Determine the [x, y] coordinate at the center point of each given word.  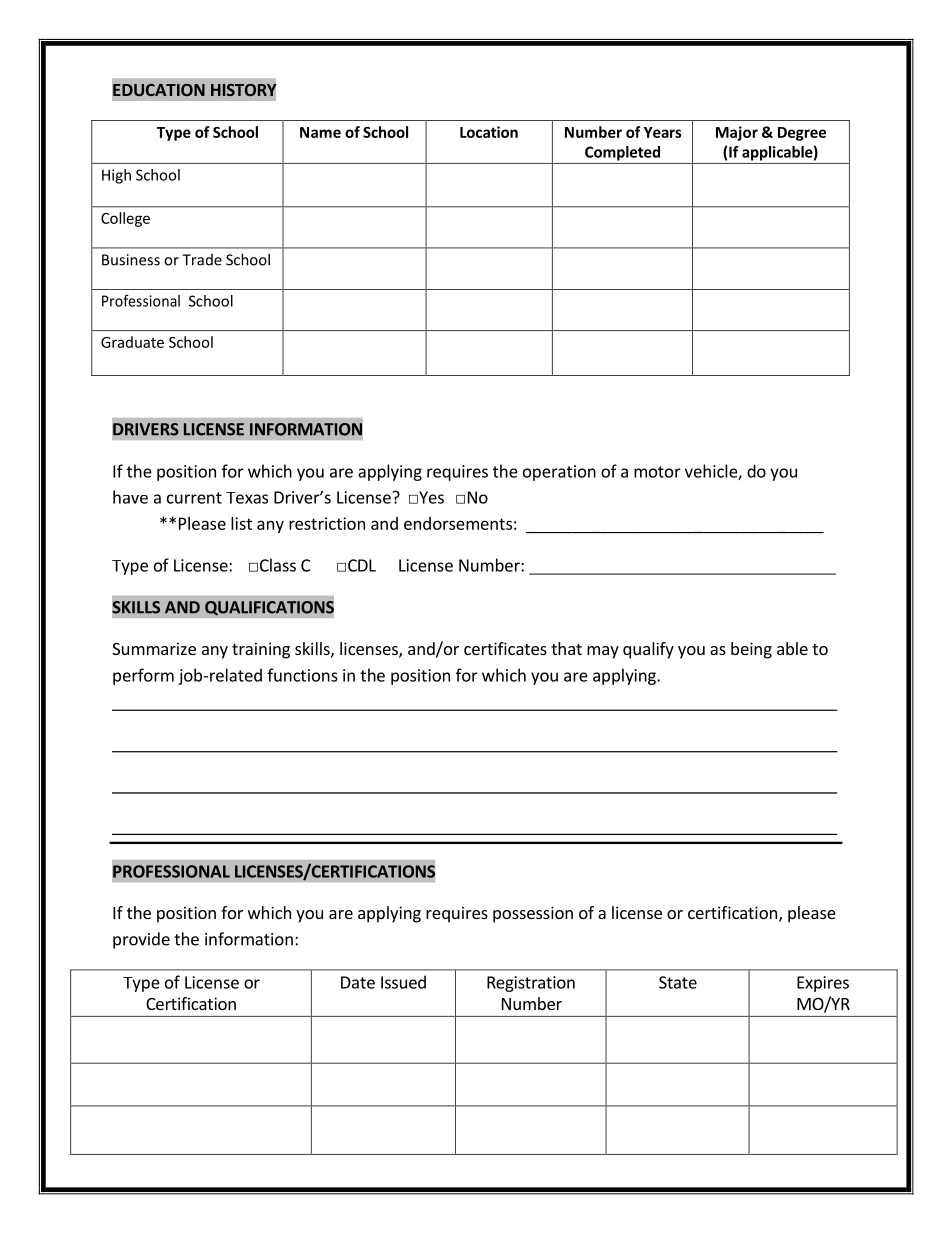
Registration [531, 984]
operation [559, 473]
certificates [505, 648]
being [751, 650]
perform [143, 676]
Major [737, 133]
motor [657, 472]
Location [489, 132]
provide [141, 940]
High [116, 176]
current [194, 498]
